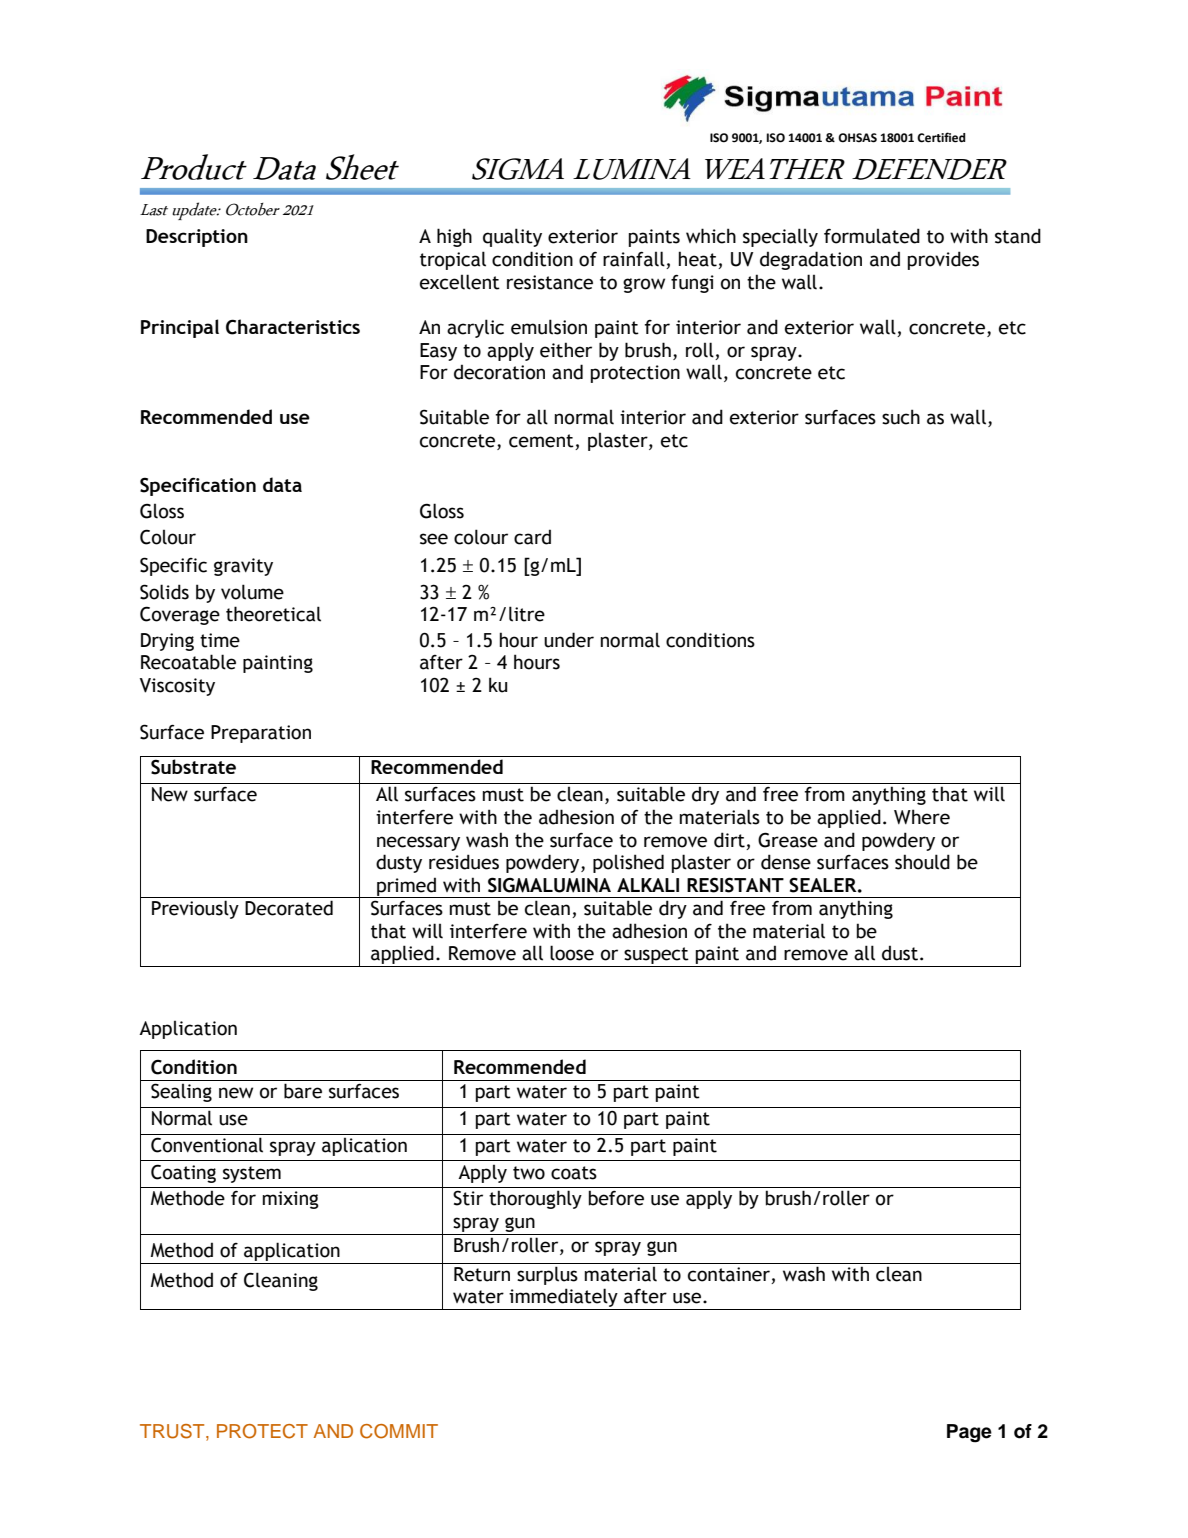 This screenshot has height=1538, width=1188. What do you see at coordinates (564, 1299) in the screenshot?
I see `immediately` at bounding box center [564, 1299].
